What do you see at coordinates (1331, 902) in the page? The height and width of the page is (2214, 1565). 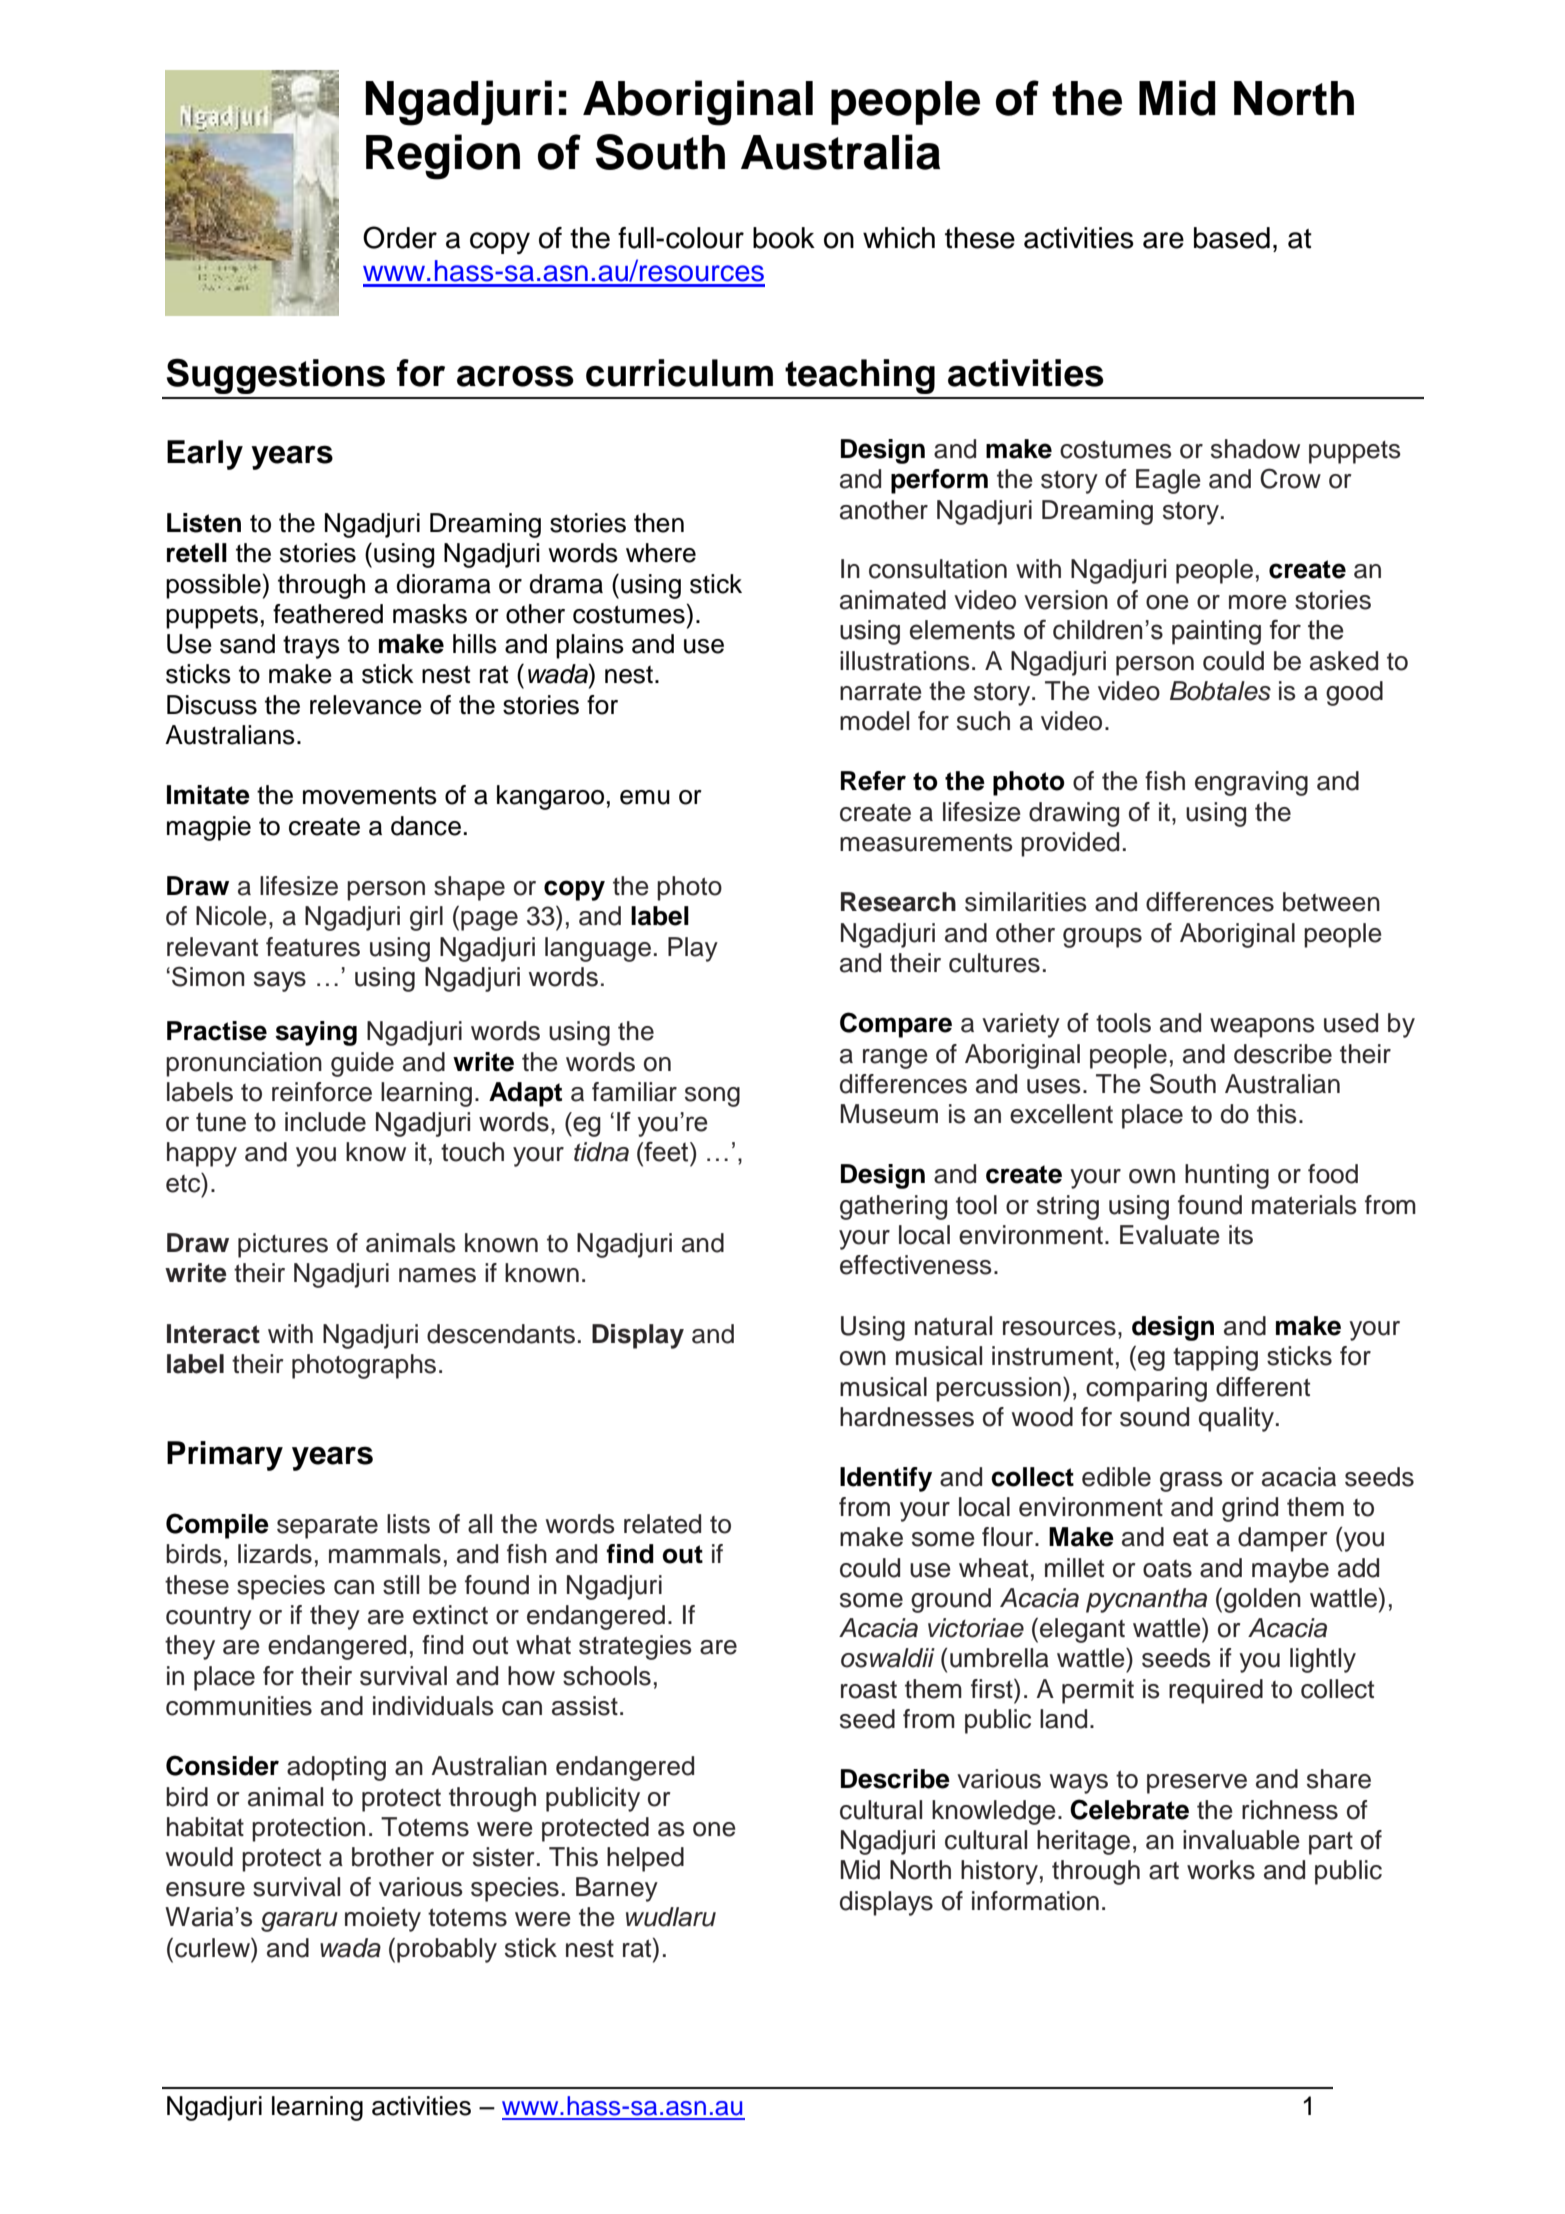 I see `between` at bounding box center [1331, 902].
